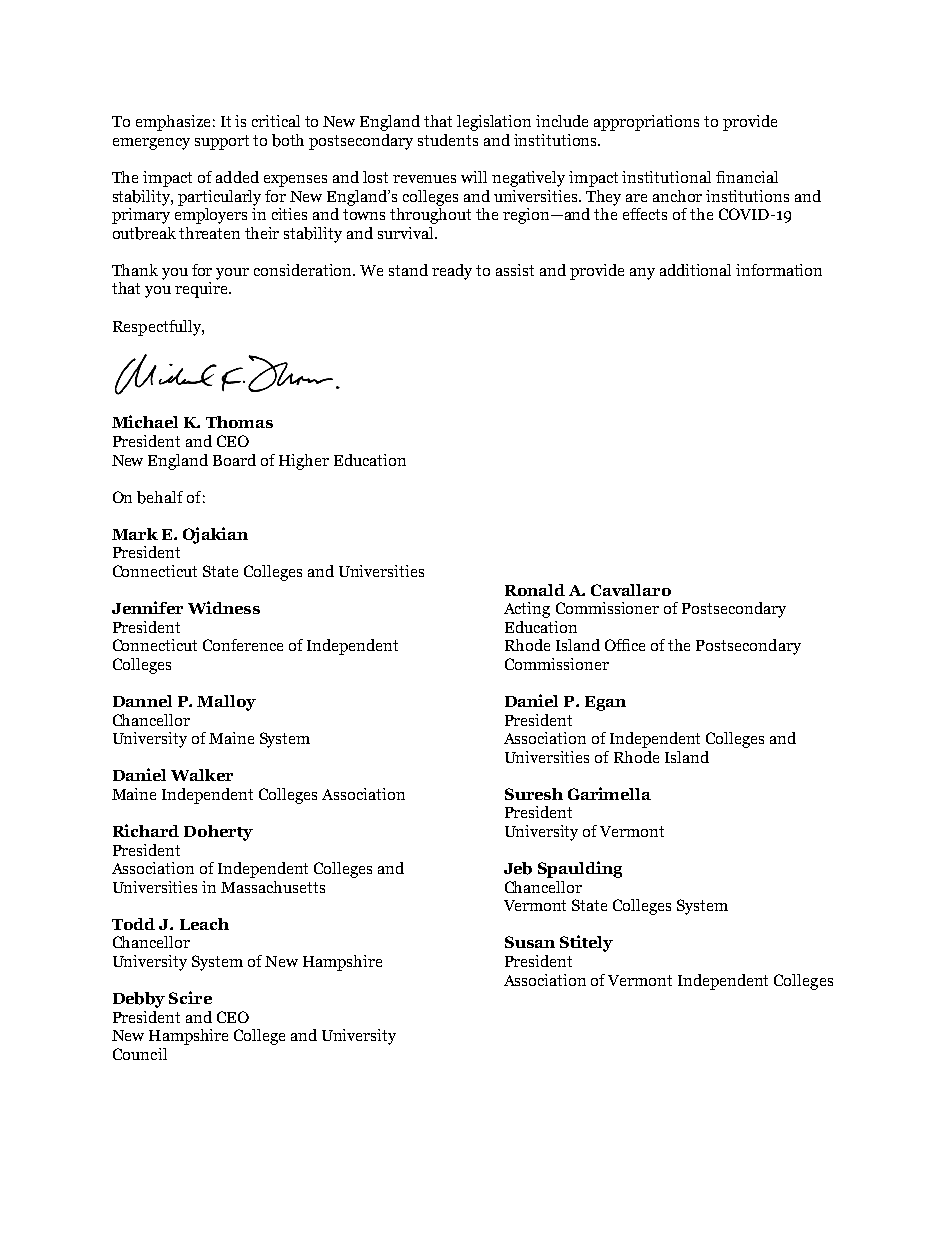 Image resolution: width=952 pixels, height=1233 pixels. Describe the element at coordinates (226, 703) in the document. I see `Malloy` at that location.
